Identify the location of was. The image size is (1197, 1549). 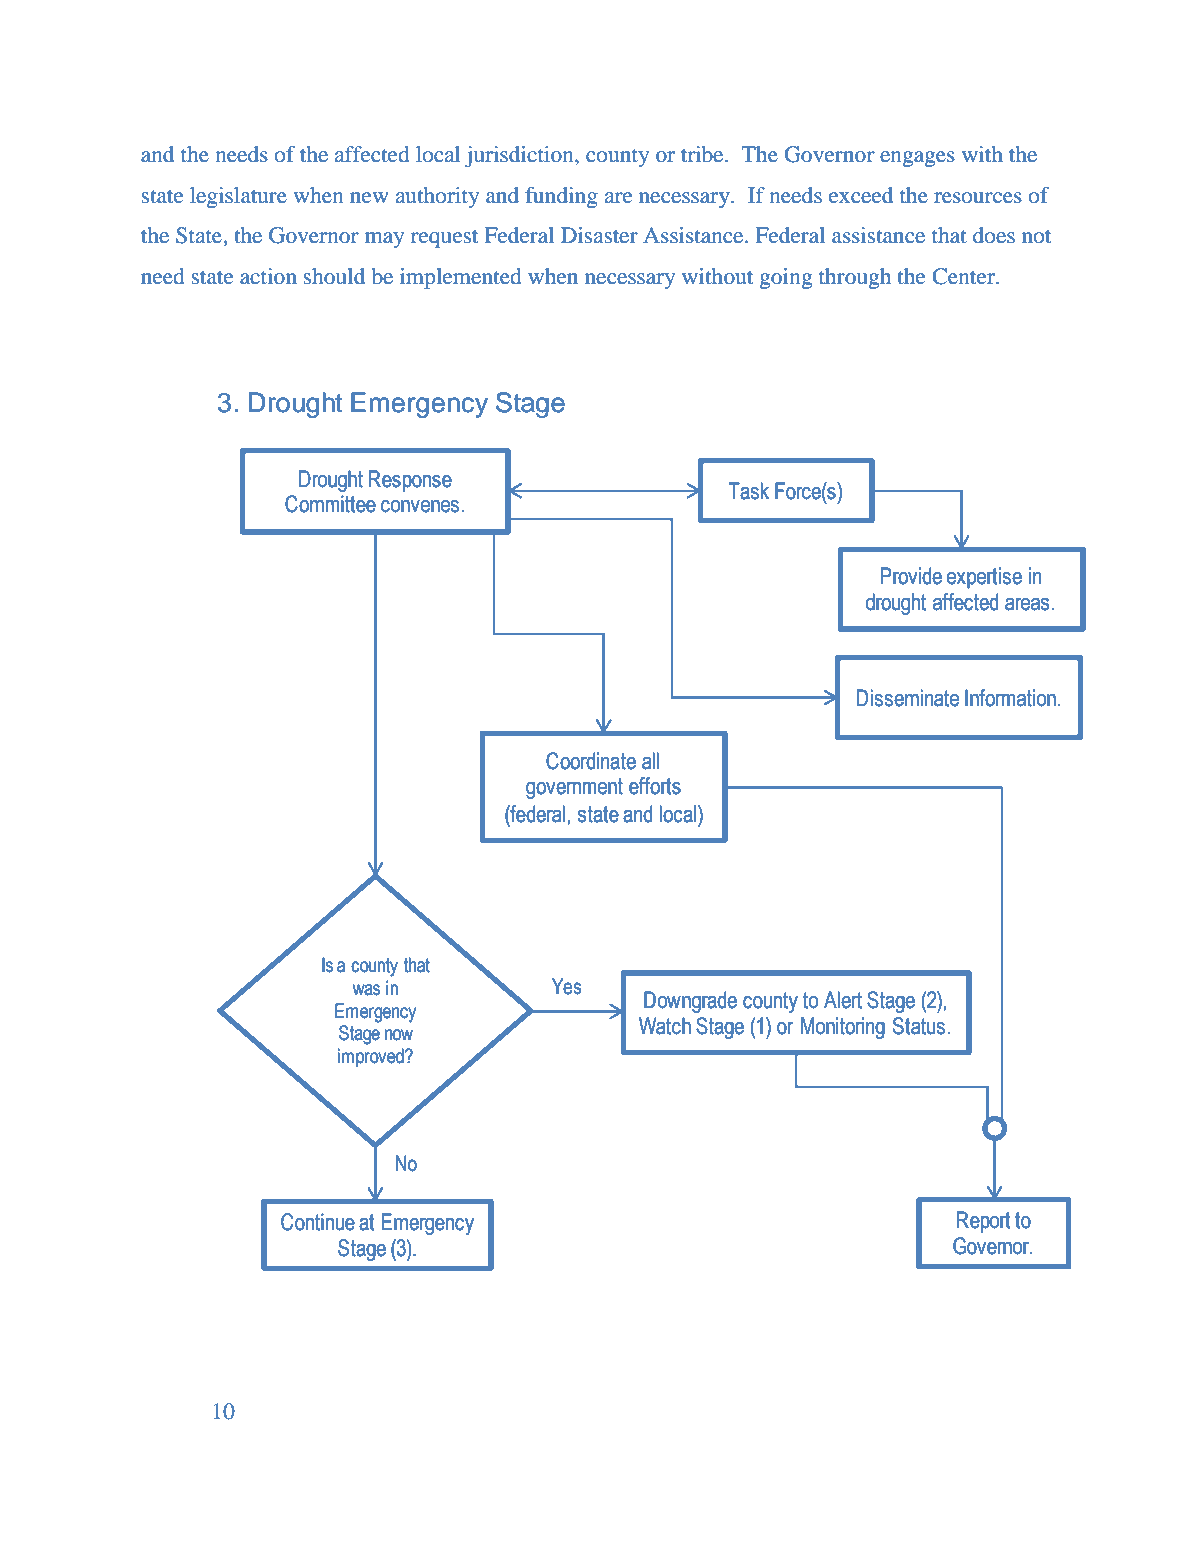
(366, 990).
